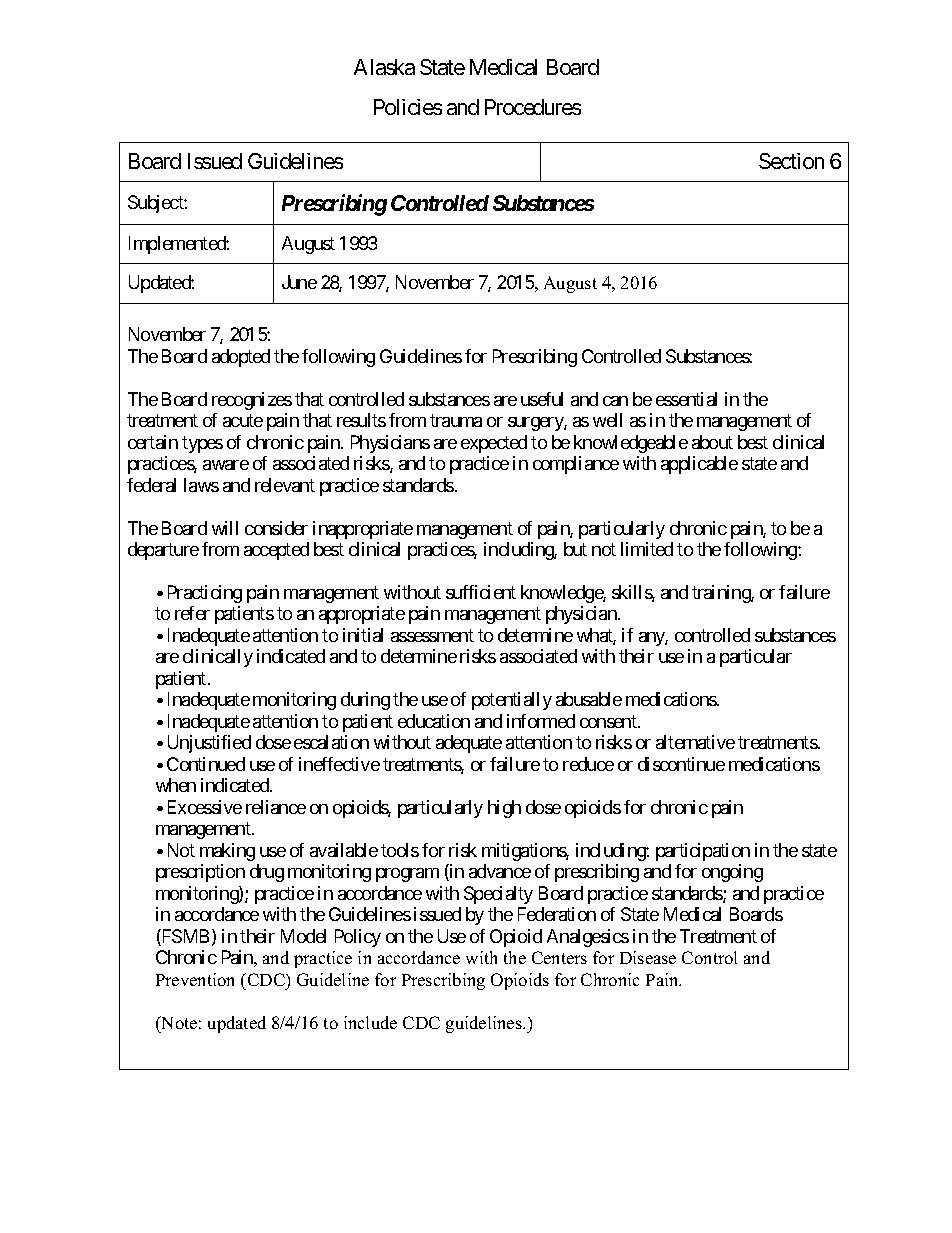 The image size is (952, 1233). I want to click on alternative, so click(695, 742).
